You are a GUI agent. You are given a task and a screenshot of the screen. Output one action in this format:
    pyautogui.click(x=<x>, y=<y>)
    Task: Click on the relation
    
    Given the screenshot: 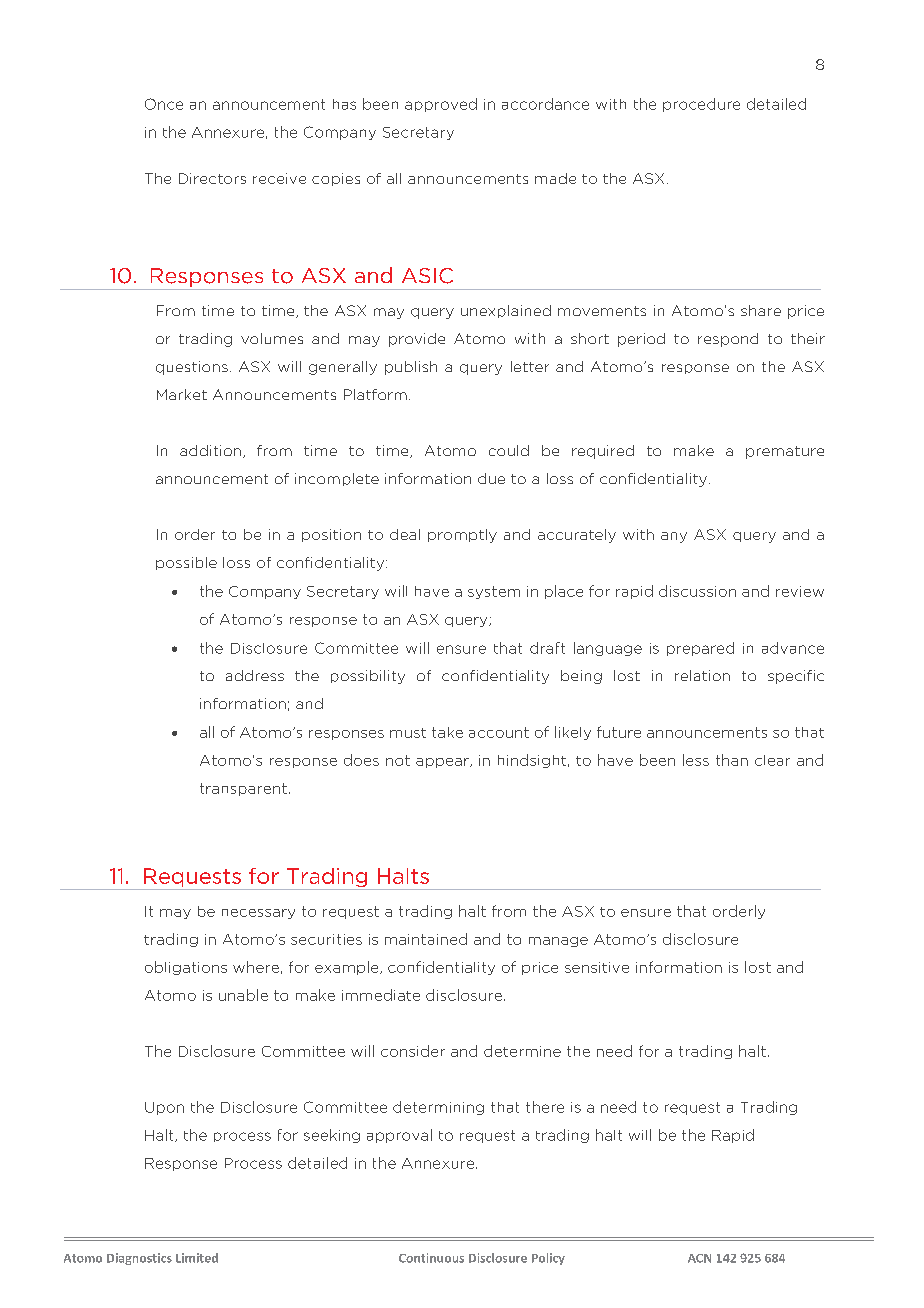 What is the action you would take?
    pyautogui.click(x=702, y=675)
